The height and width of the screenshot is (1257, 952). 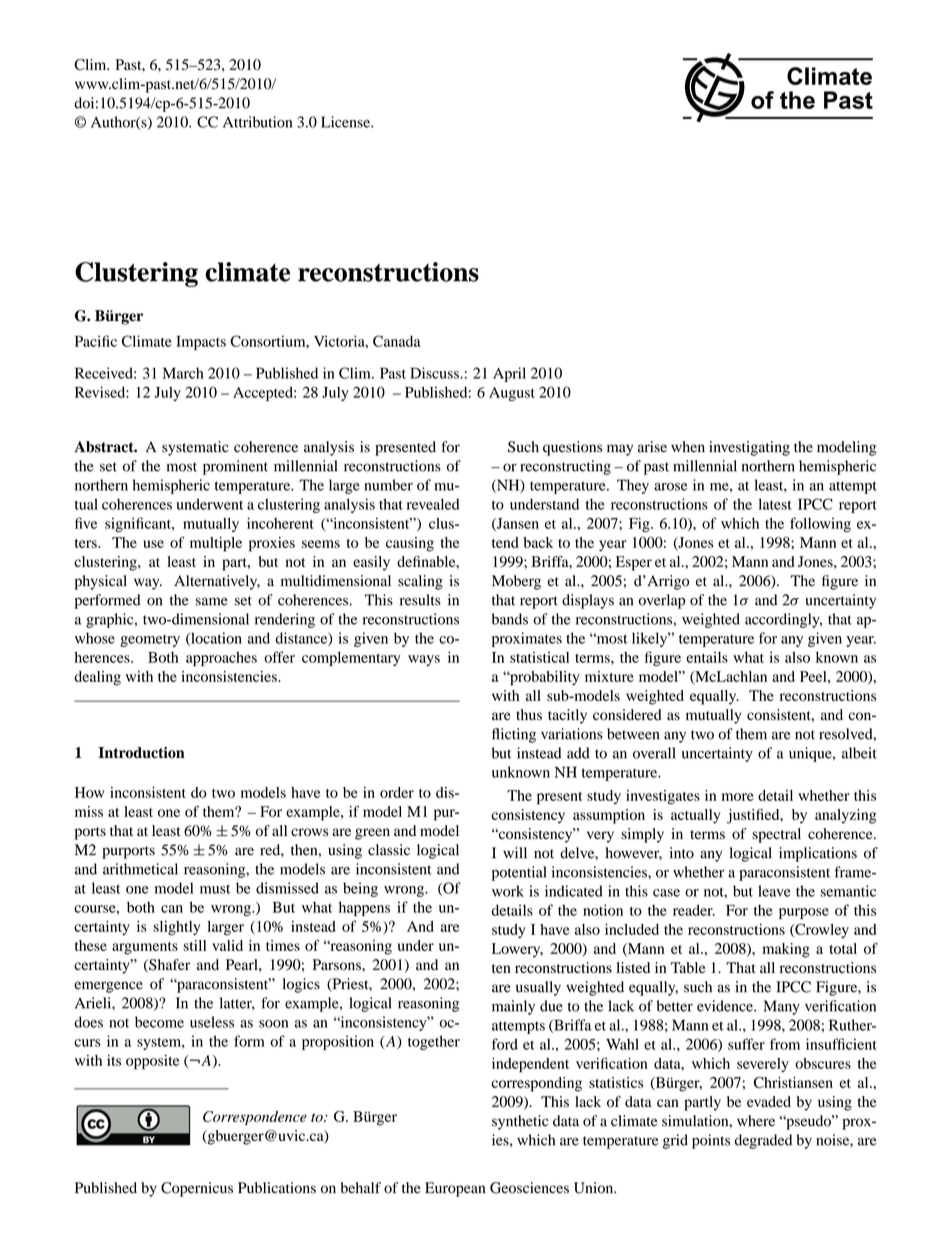 What do you see at coordinates (763, 1141) in the screenshot?
I see `degraded` at bounding box center [763, 1141].
